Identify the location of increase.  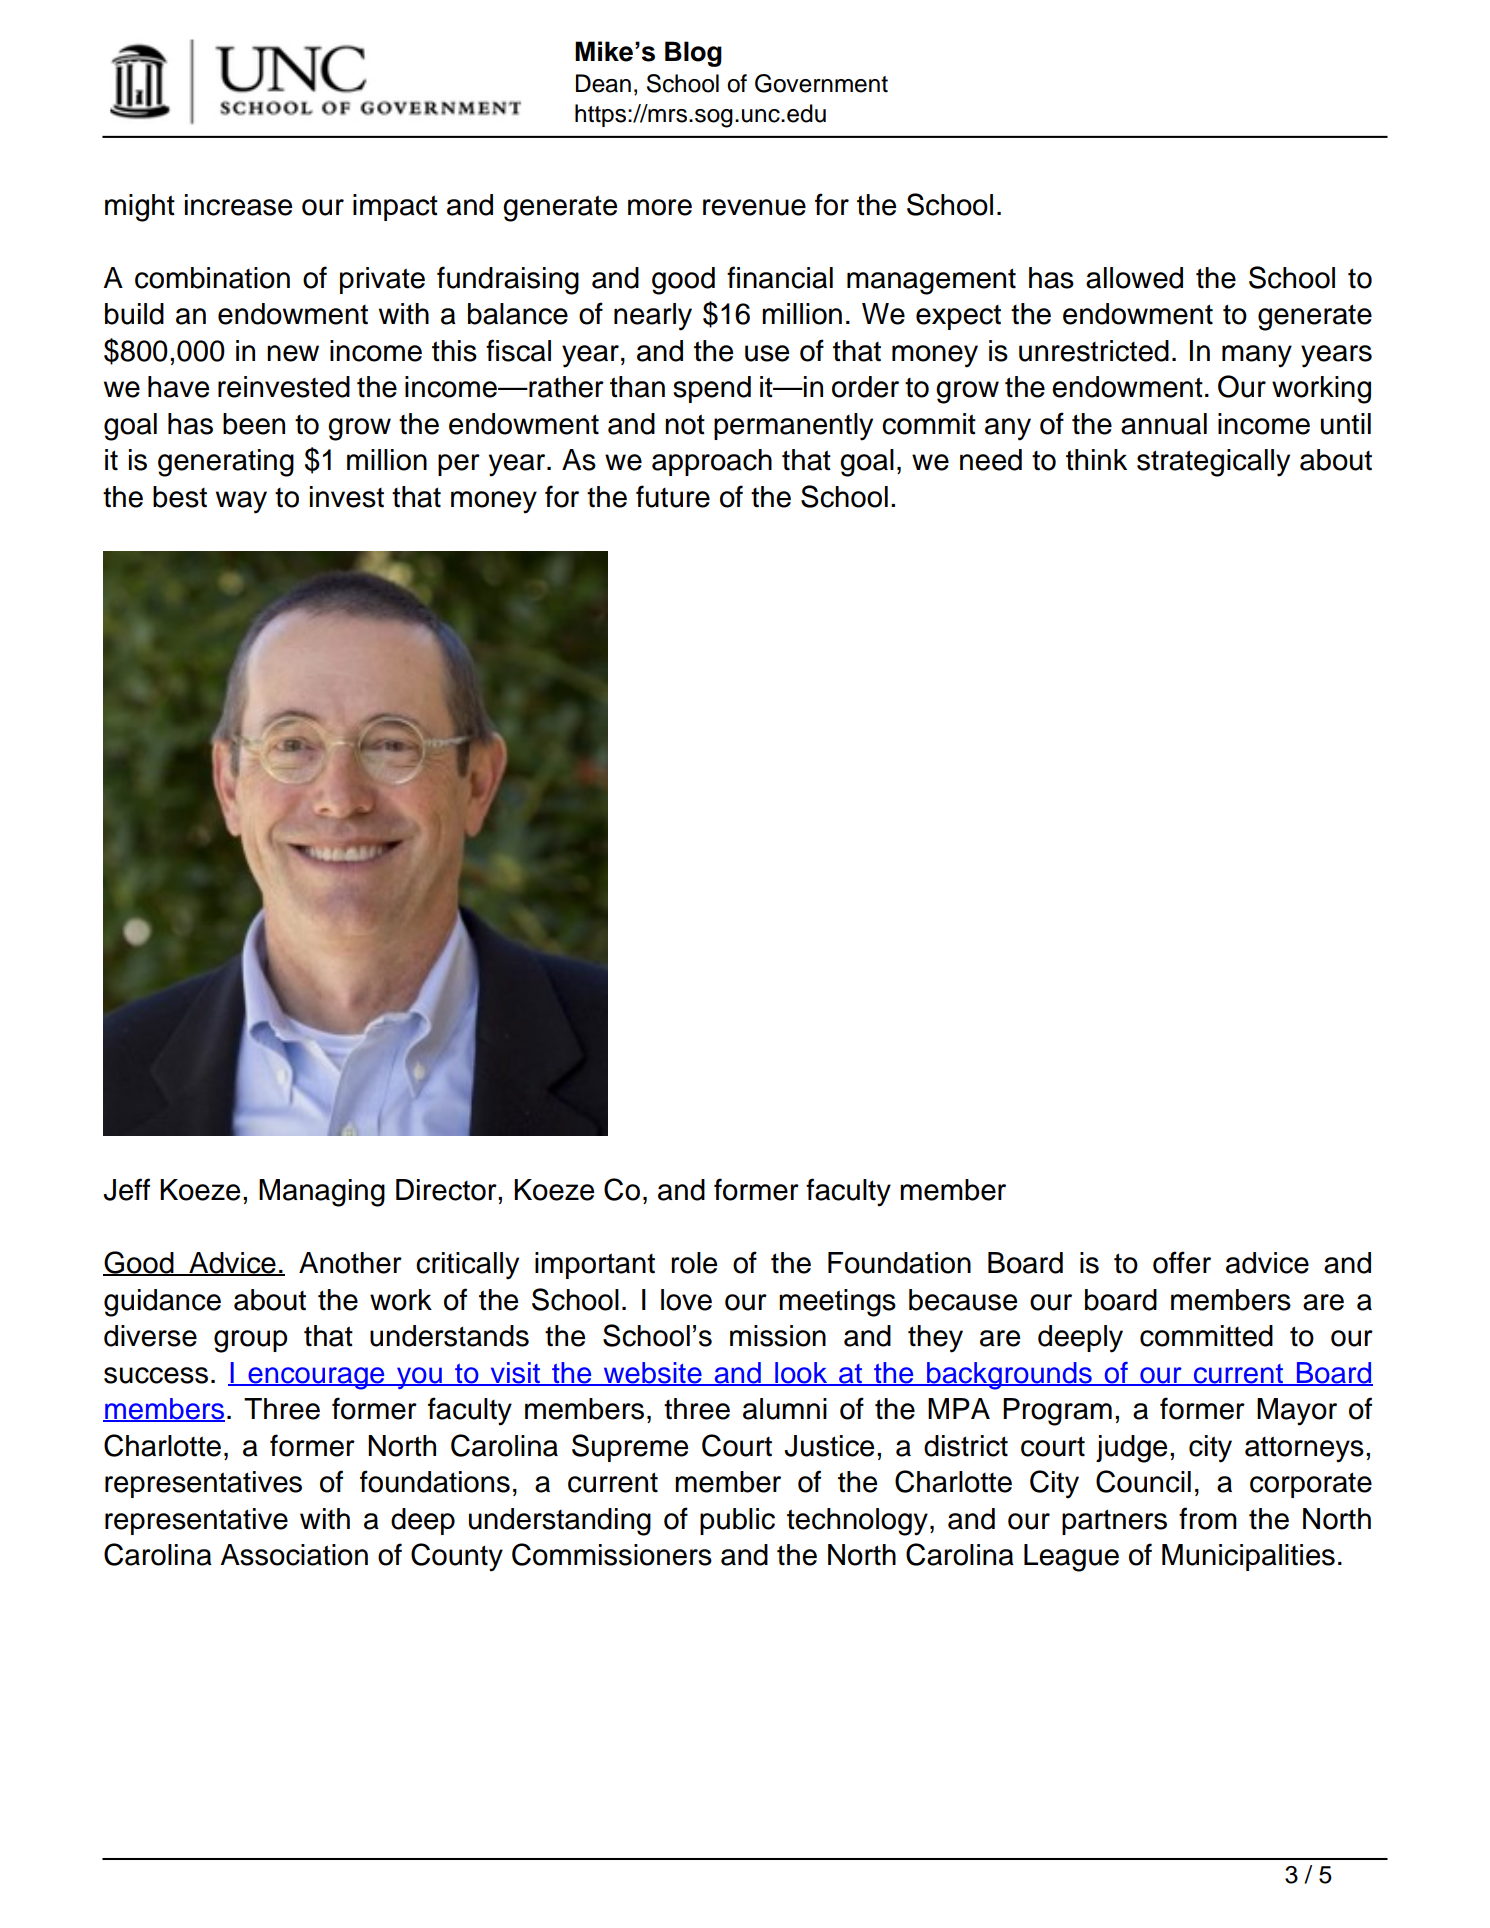
(238, 205).
